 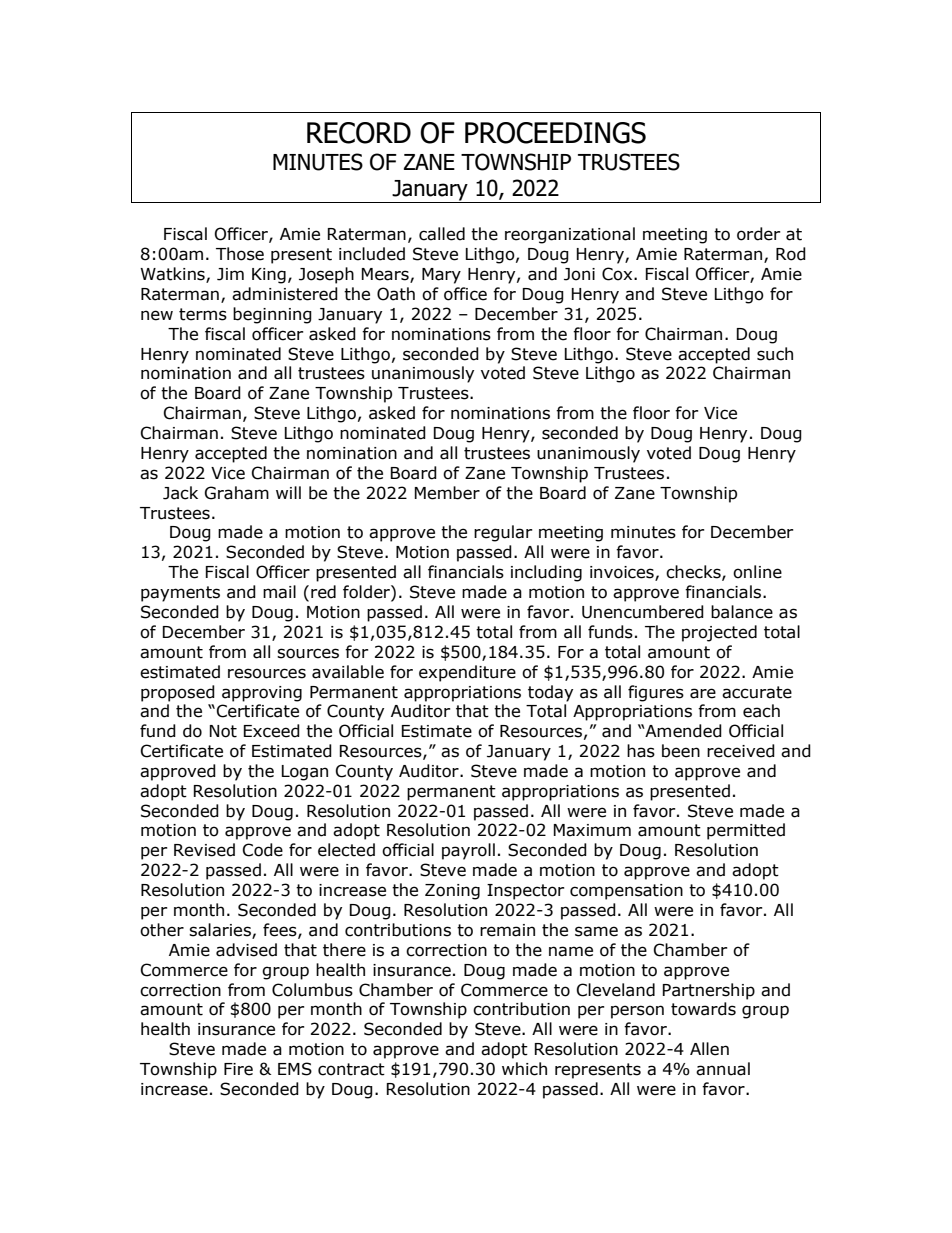 What do you see at coordinates (524, 1069) in the screenshot?
I see `which` at bounding box center [524, 1069].
